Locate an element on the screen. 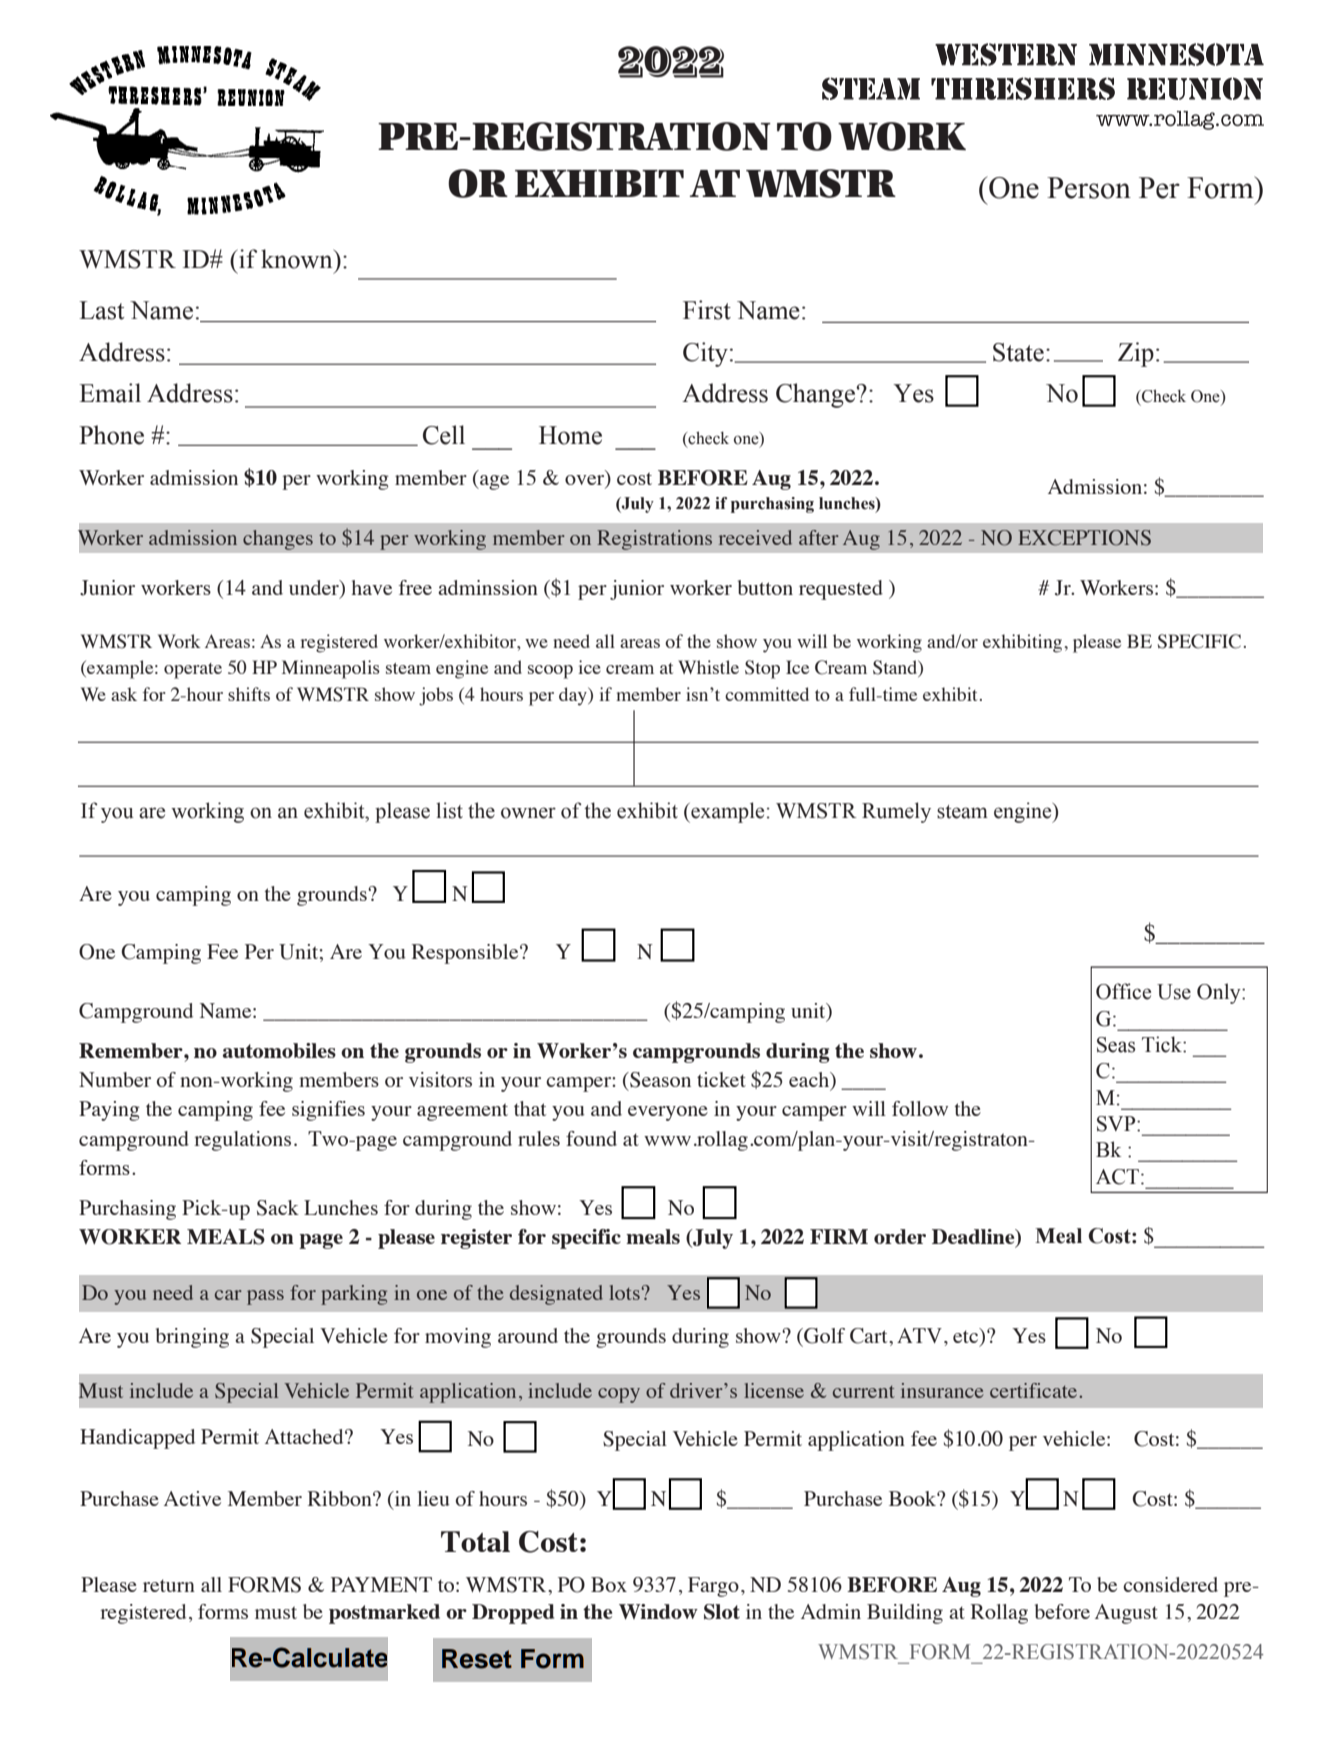  owner is located at coordinates (528, 813).
